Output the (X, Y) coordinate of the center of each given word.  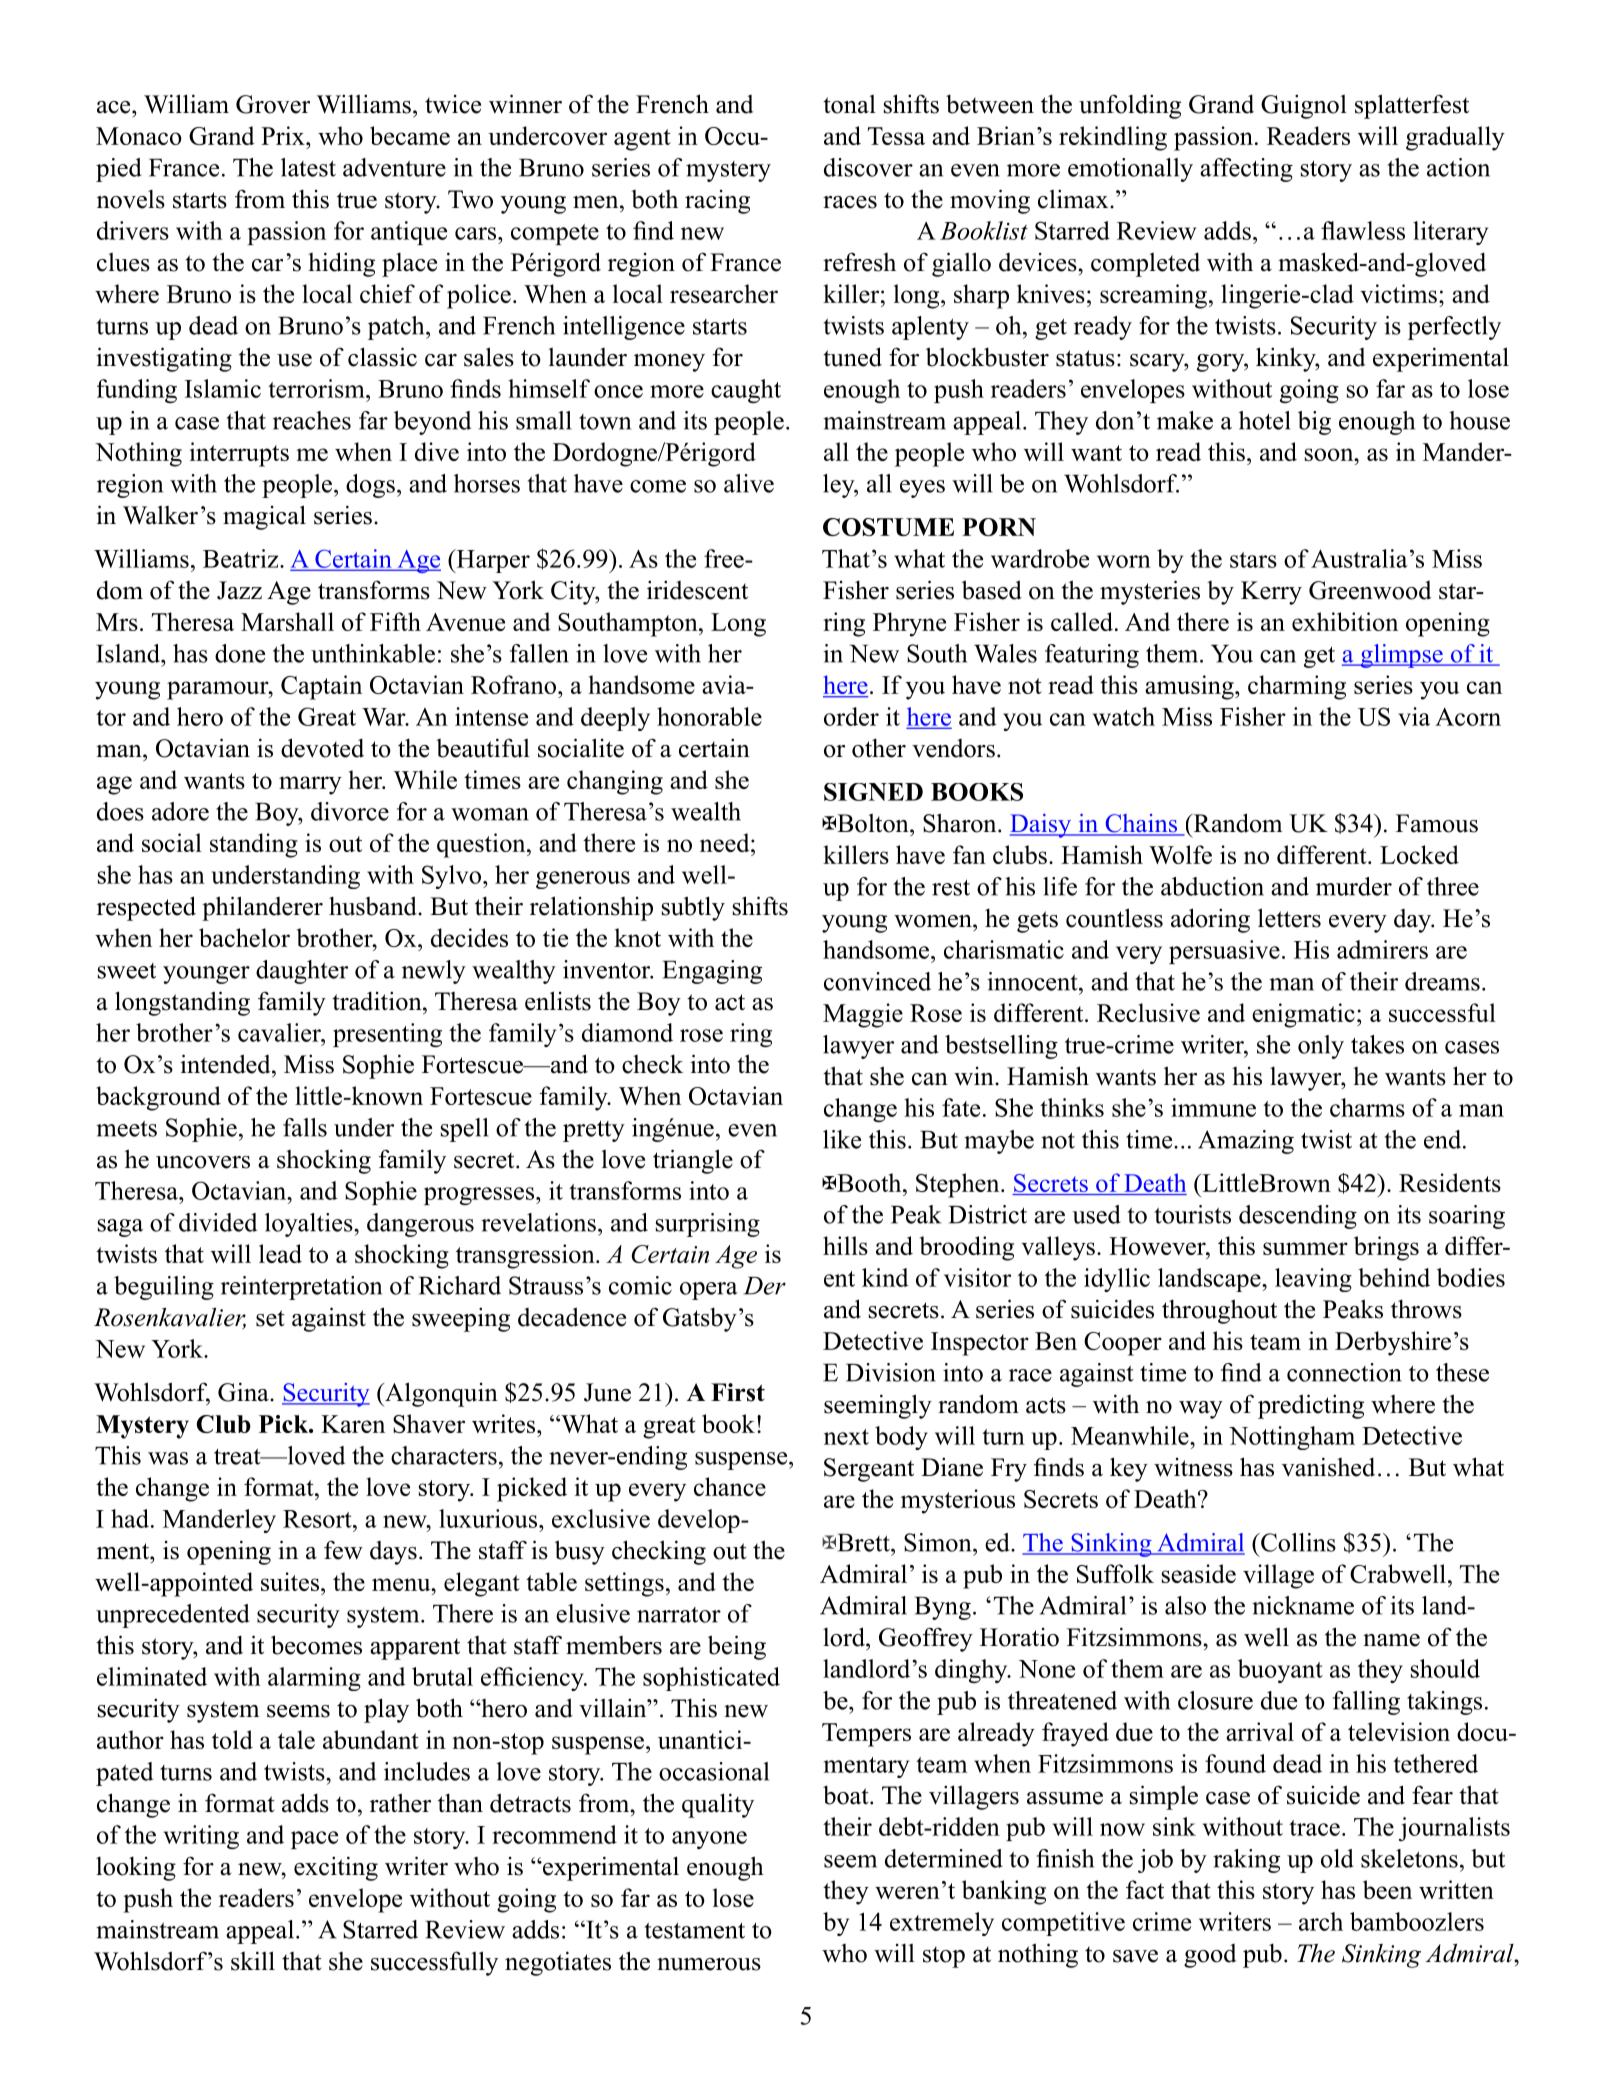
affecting (1246, 170)
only (1321, 1047)
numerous (709, 1964)
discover (868, 167)
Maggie (863, 1015)
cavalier (280, 1032)
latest (308, 167)
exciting (336, 1868)
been (1387, 1889)
